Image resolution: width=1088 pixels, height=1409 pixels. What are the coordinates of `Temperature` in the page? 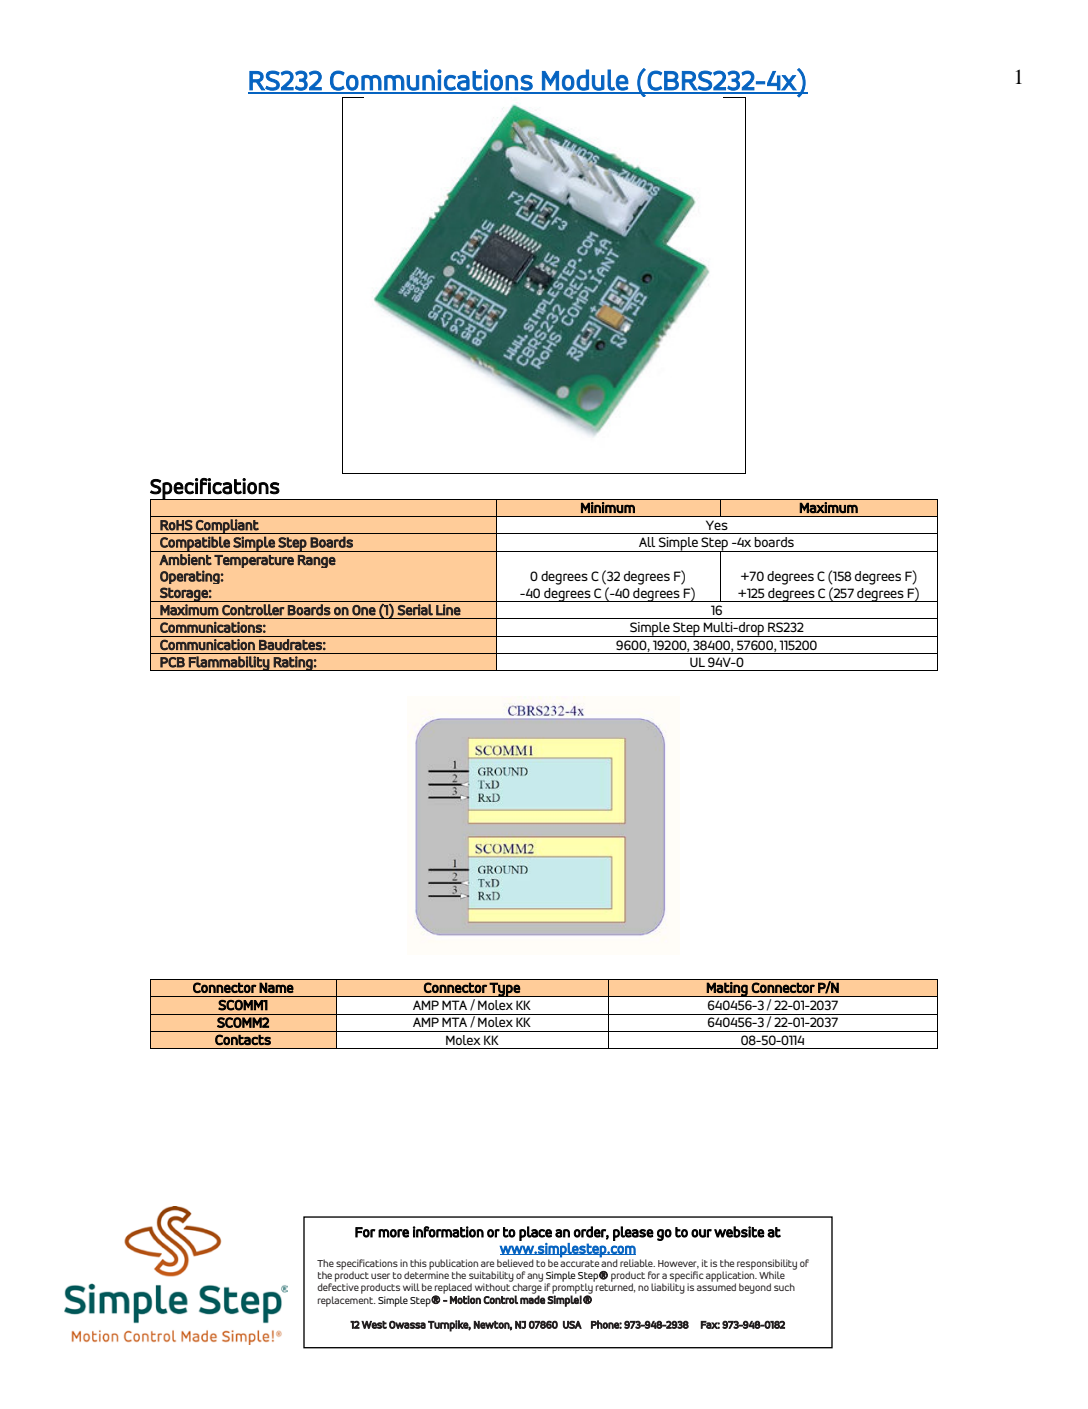 It's located at (254, 561).
